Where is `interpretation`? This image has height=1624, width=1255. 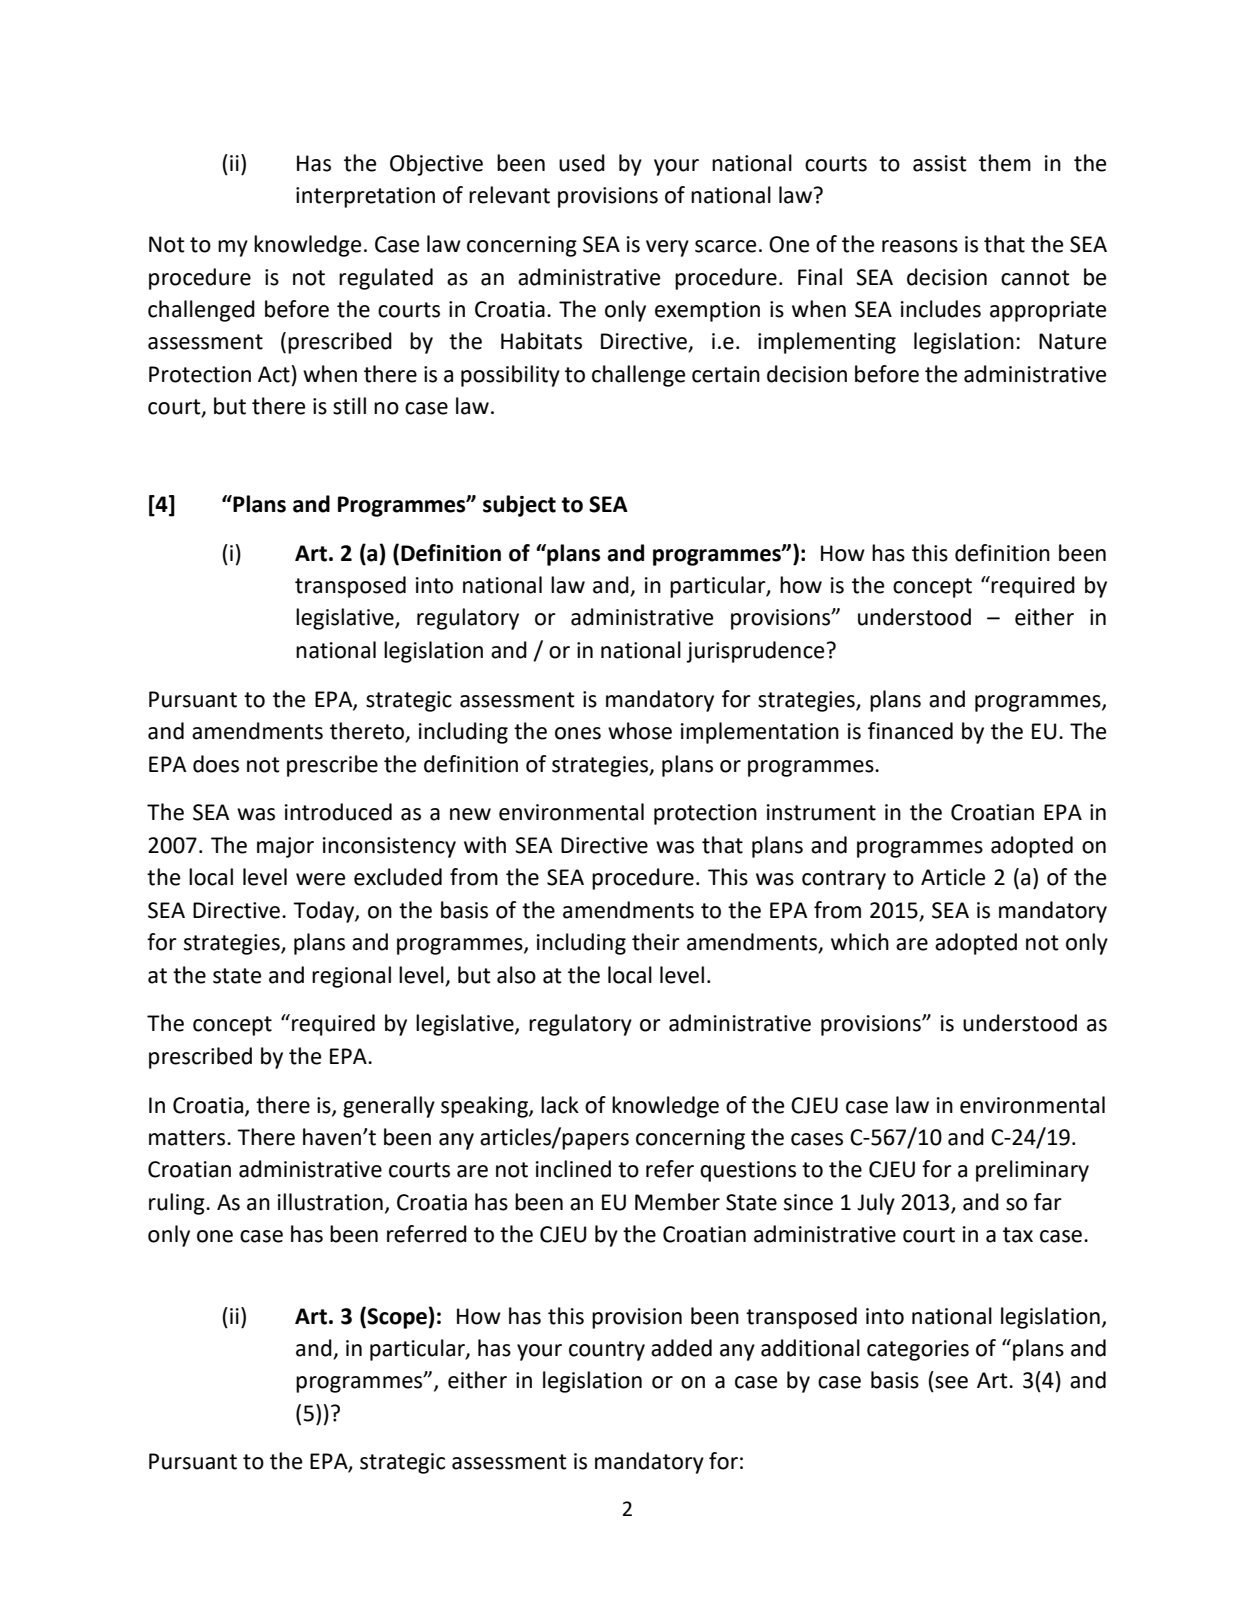
interpretation is located at coordinates (365, 197).
